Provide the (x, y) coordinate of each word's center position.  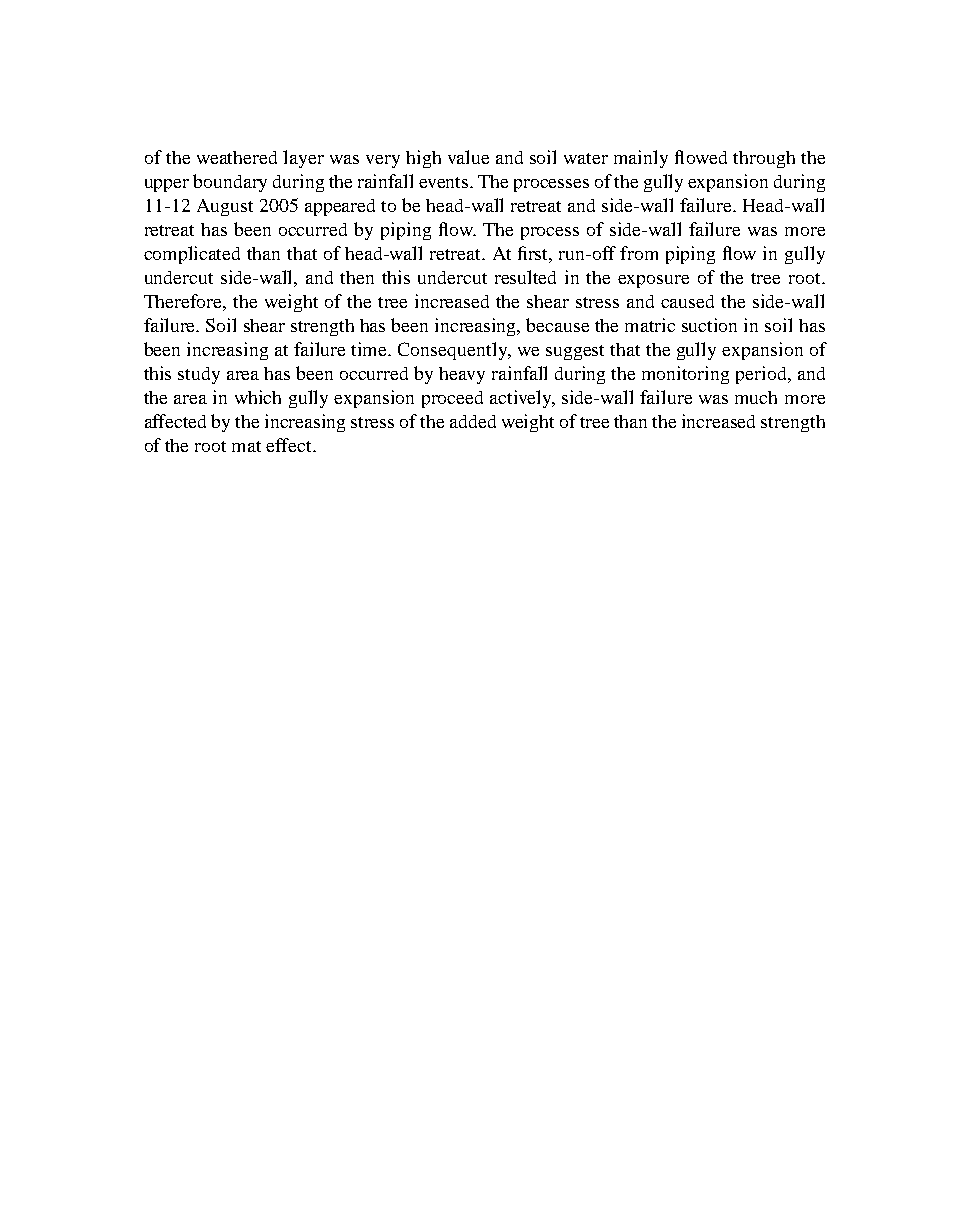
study (199, 375)
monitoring (685, 375)
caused (687, 301)
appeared (340, 207)
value (468, 157)
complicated (192, 255)
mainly (641, 159)
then (357, 277)
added (473, 421)
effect (290, 445)
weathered (237, 157)
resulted (525, 277)
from (639, 253)
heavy (462, 375)
